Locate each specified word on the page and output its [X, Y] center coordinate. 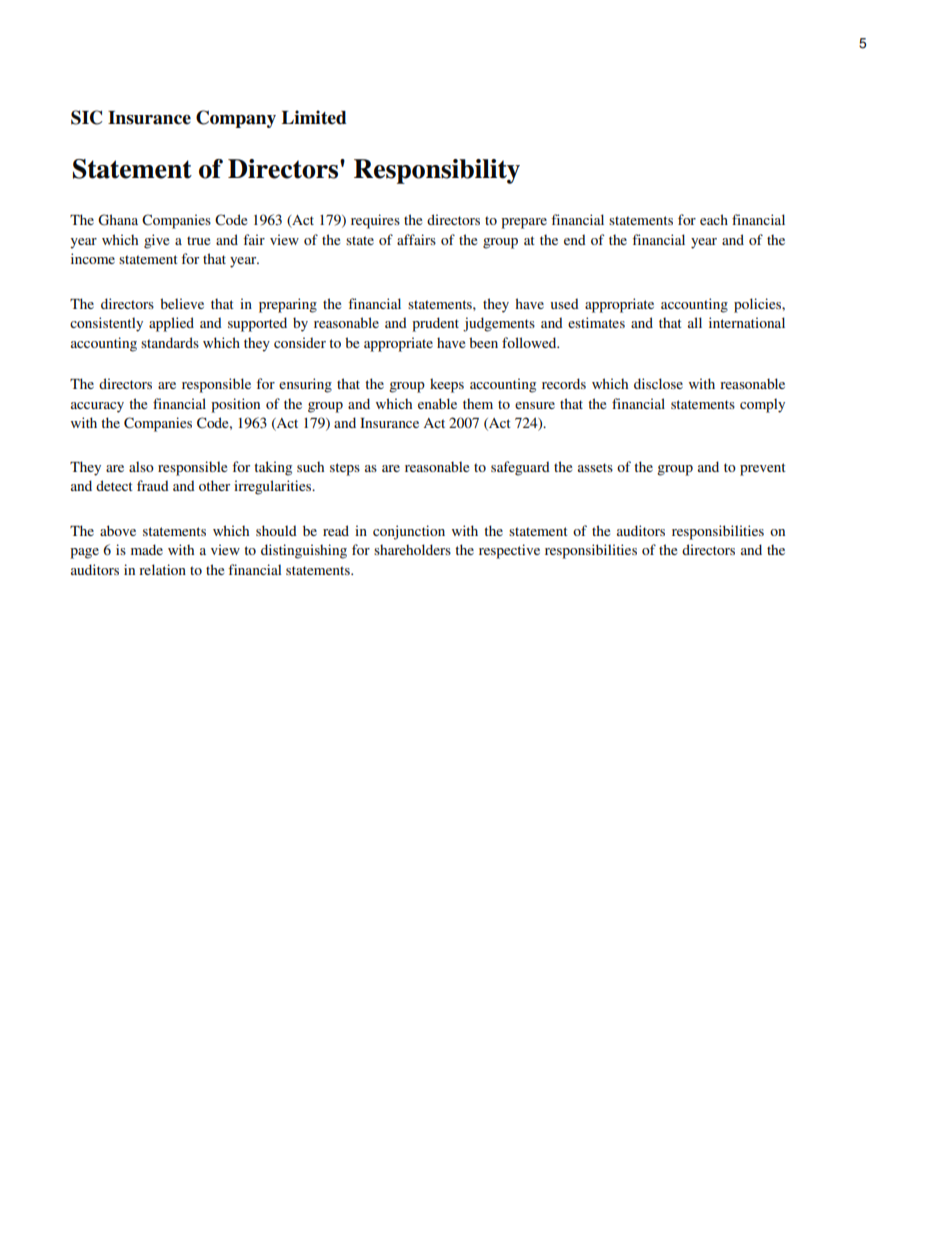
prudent [435, 324]
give [156, 241]
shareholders [412, 549]
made [147, 549]
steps [345, 469]
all [695, 322]
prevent [763, 469]
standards [170, 342]
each [714, 219]
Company [236, 119]
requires [375, 221]
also [141, 466]
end [575, 239]
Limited [314, 117]
